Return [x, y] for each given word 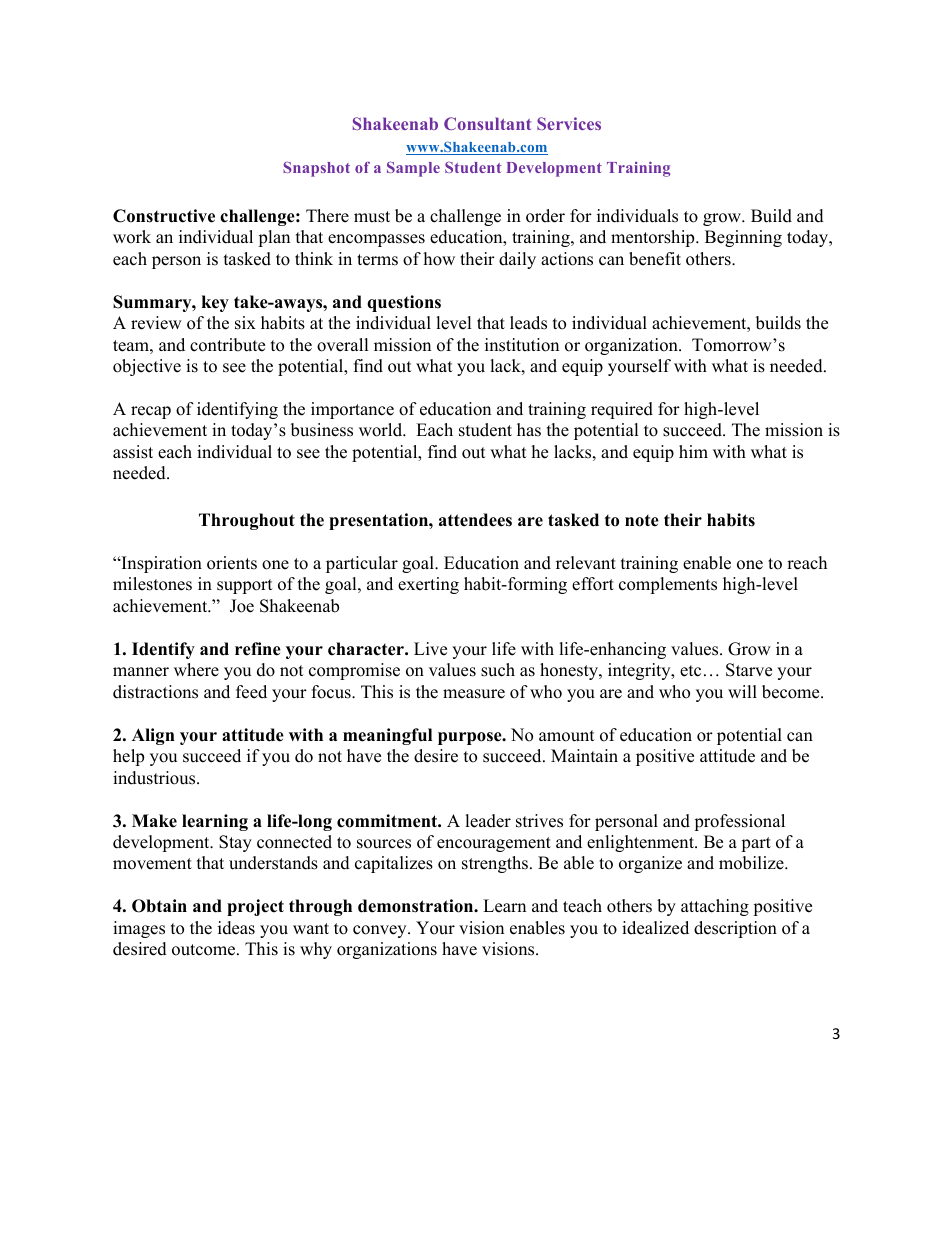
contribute [227, 345]
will [742, 691]
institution [522, 345]
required [622, 410]
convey [381, 931]
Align [153, 736]
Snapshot [316, 169]
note [642, 521]
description [735, 929]
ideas [236, 928]
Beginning [743, 238]
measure [474, 694]
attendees [475, 520]
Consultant [487, 123]
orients [232, 563]
